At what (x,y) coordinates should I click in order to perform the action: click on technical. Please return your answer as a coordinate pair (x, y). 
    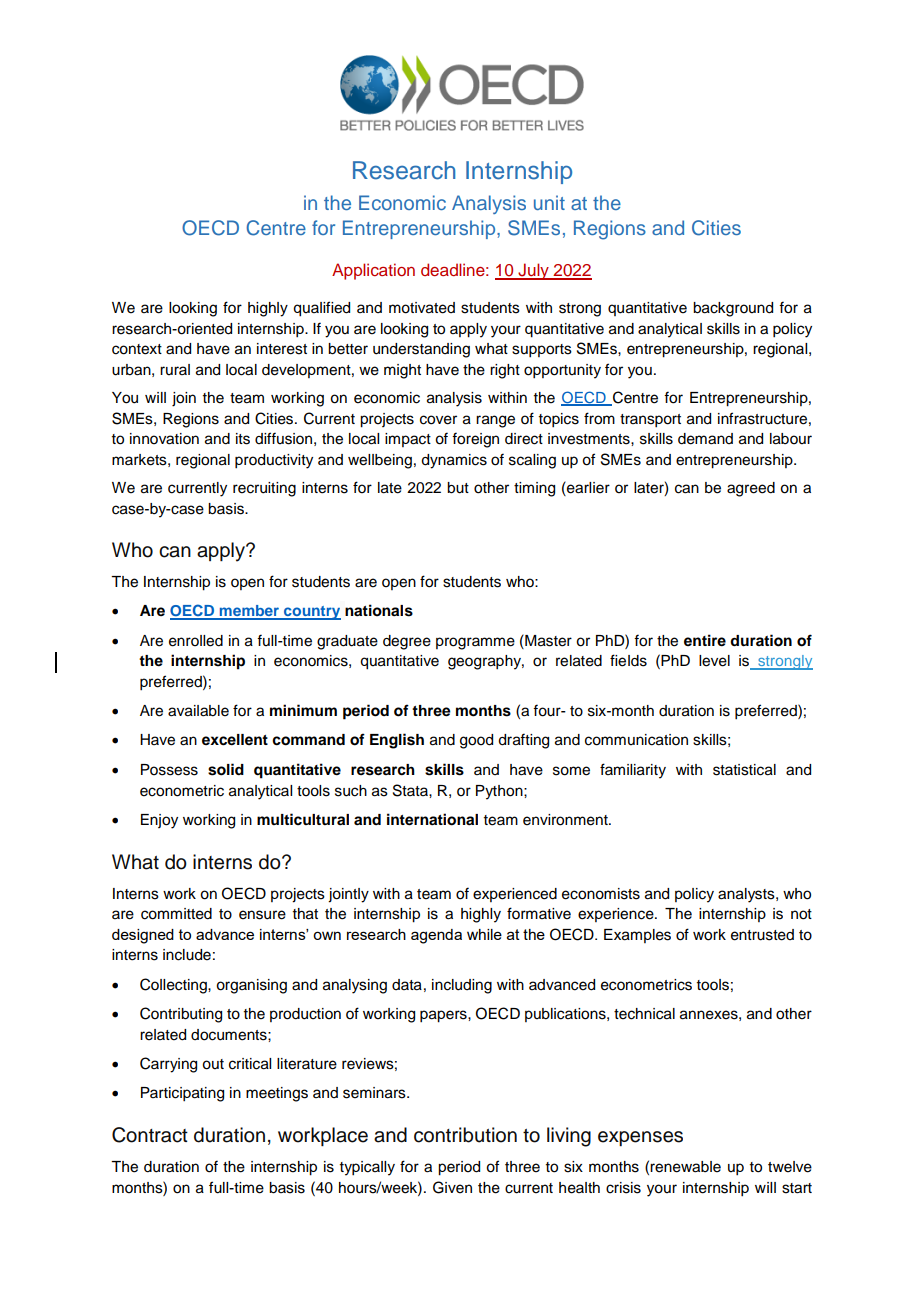
    Looking at the image, I should click on (644, 1014).
